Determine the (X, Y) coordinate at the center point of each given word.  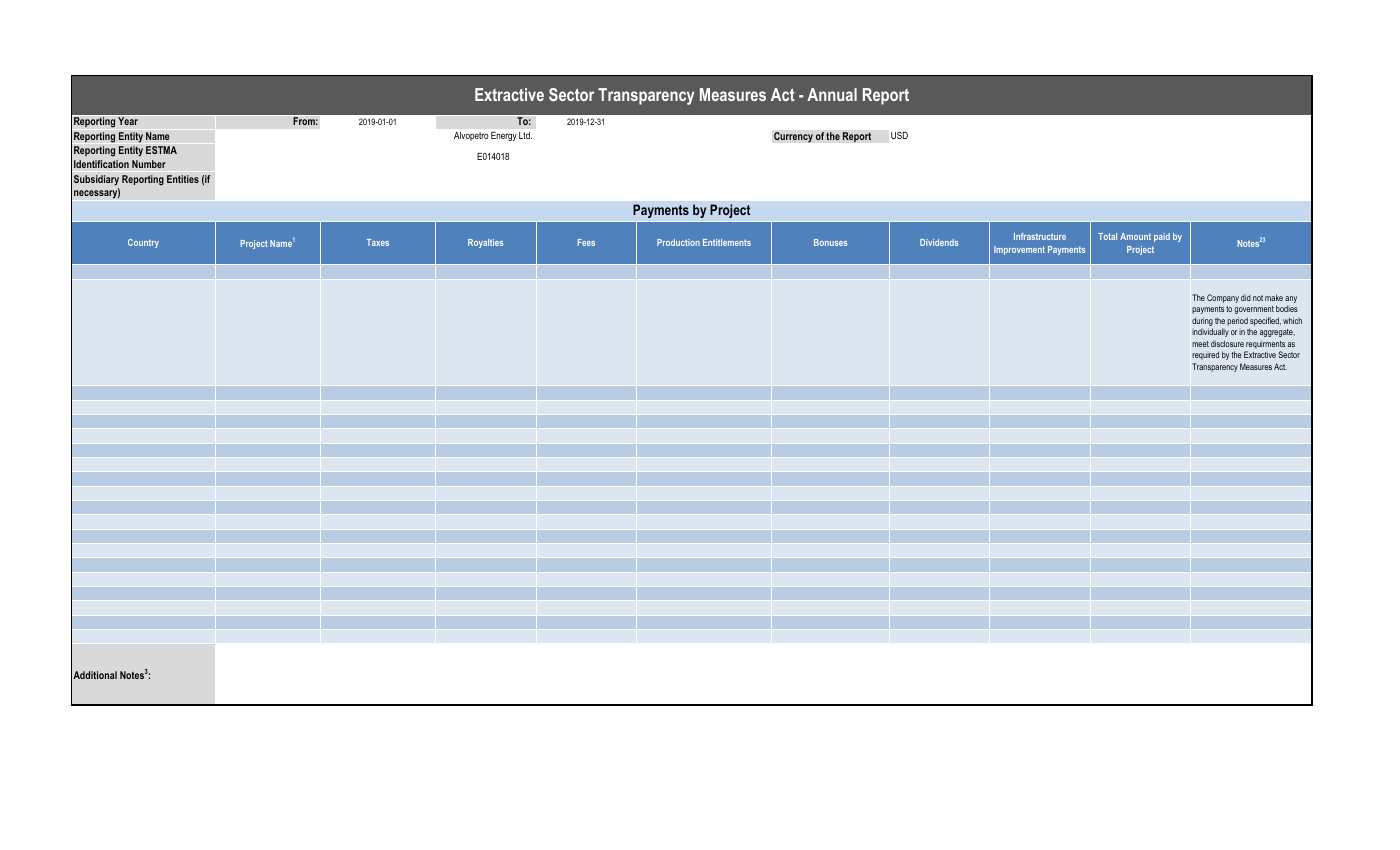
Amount (1135, 236)
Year (128, 121)
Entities (183, 179)
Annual (832, 94)
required (1205, 355)
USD (899, 135)
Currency (793, 137)
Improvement (1019, 250)
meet (1200, 344)
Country (143, 243)
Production (678, 242)
